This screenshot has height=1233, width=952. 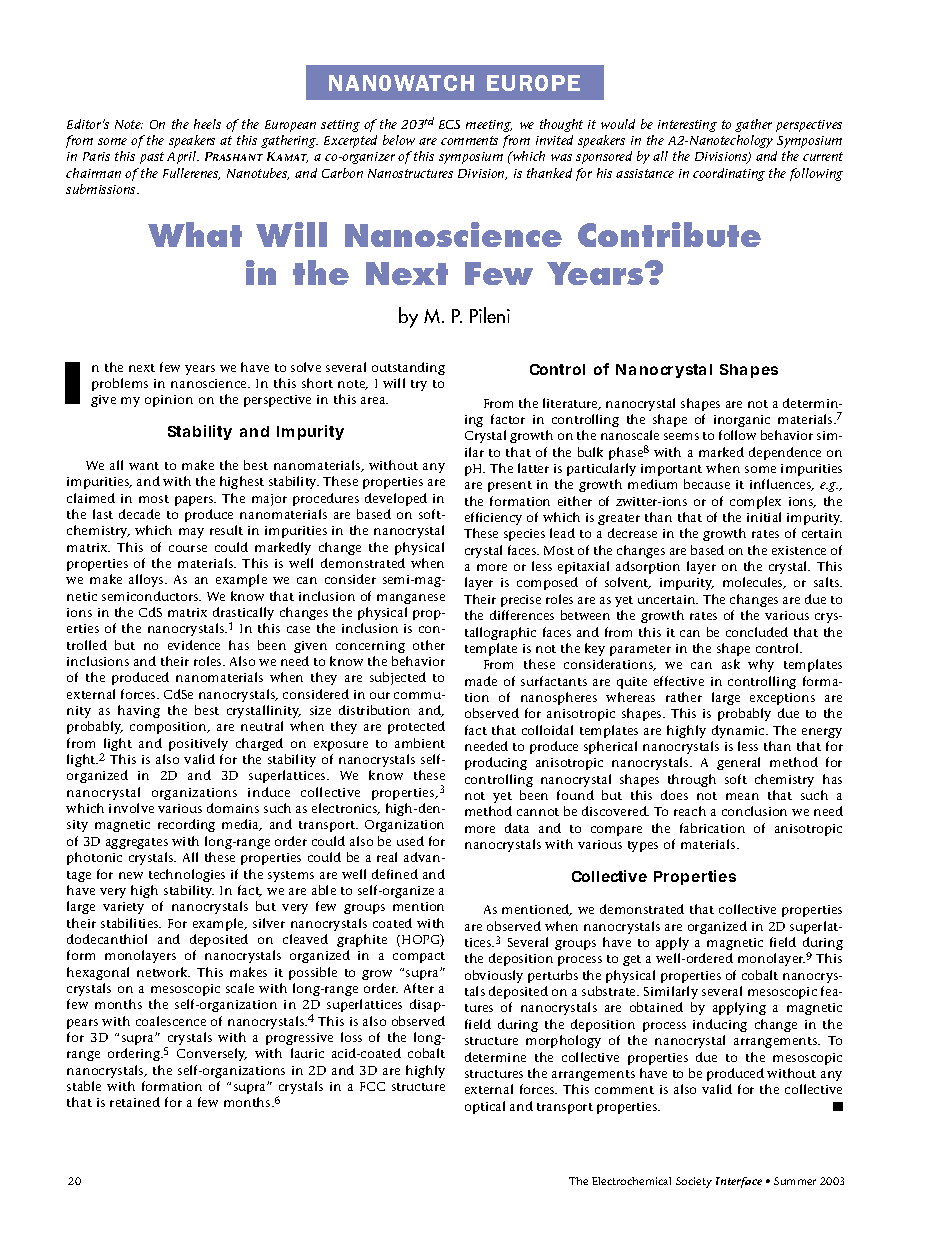 What do you see at coordinates (408, 368) in the screenshot?
I see `outstanding` at bounding box center [408, 368].
